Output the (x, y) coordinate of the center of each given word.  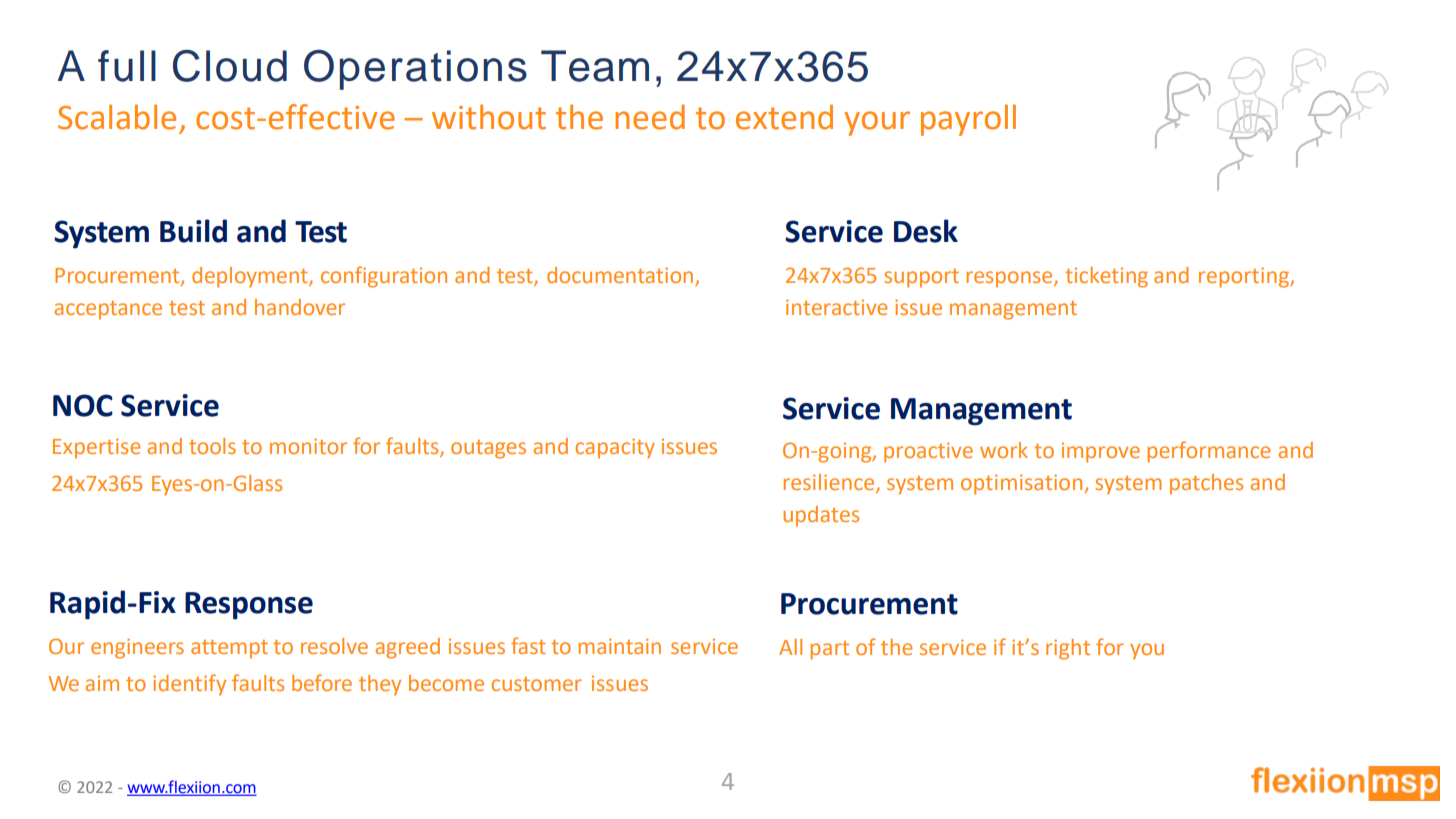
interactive (836, 307)
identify (189, 685)
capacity (615, 448)
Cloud (230, 66)
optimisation (1023, 484)
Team (595, 66)
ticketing (1106, 277)
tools (212, 446)
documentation (620, 275)
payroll (968, 120)
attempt (229, 649)
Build (193, 231)
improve (1101, 452)
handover (300, 307)
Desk (926, 231)
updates (821, 516)
